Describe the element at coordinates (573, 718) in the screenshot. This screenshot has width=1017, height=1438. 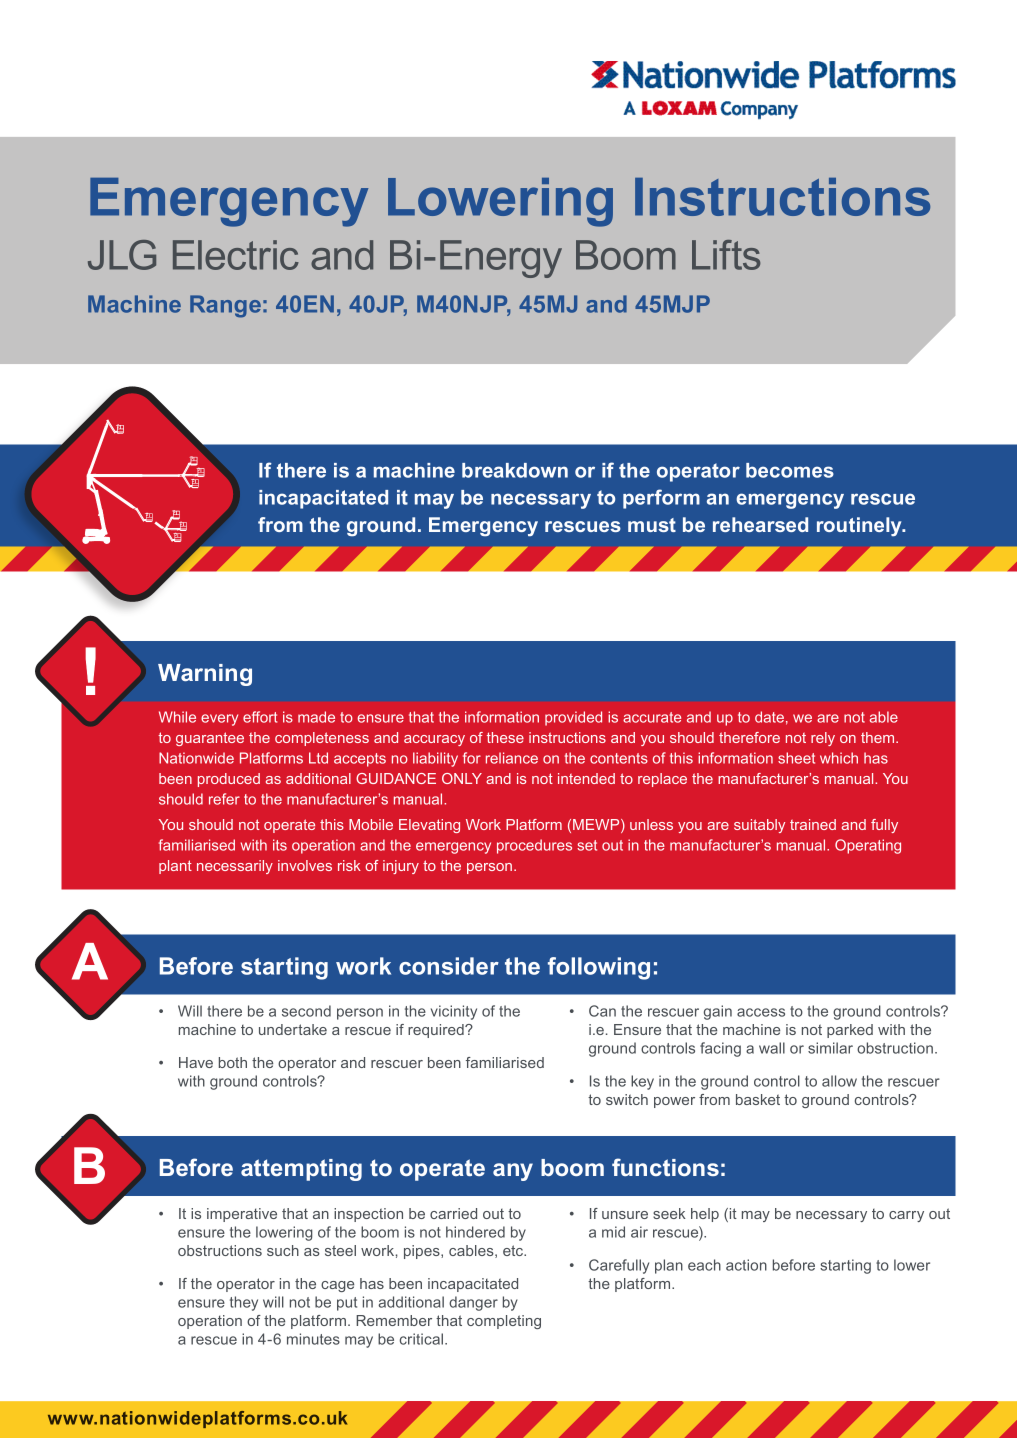
I see `provided` at that location.
